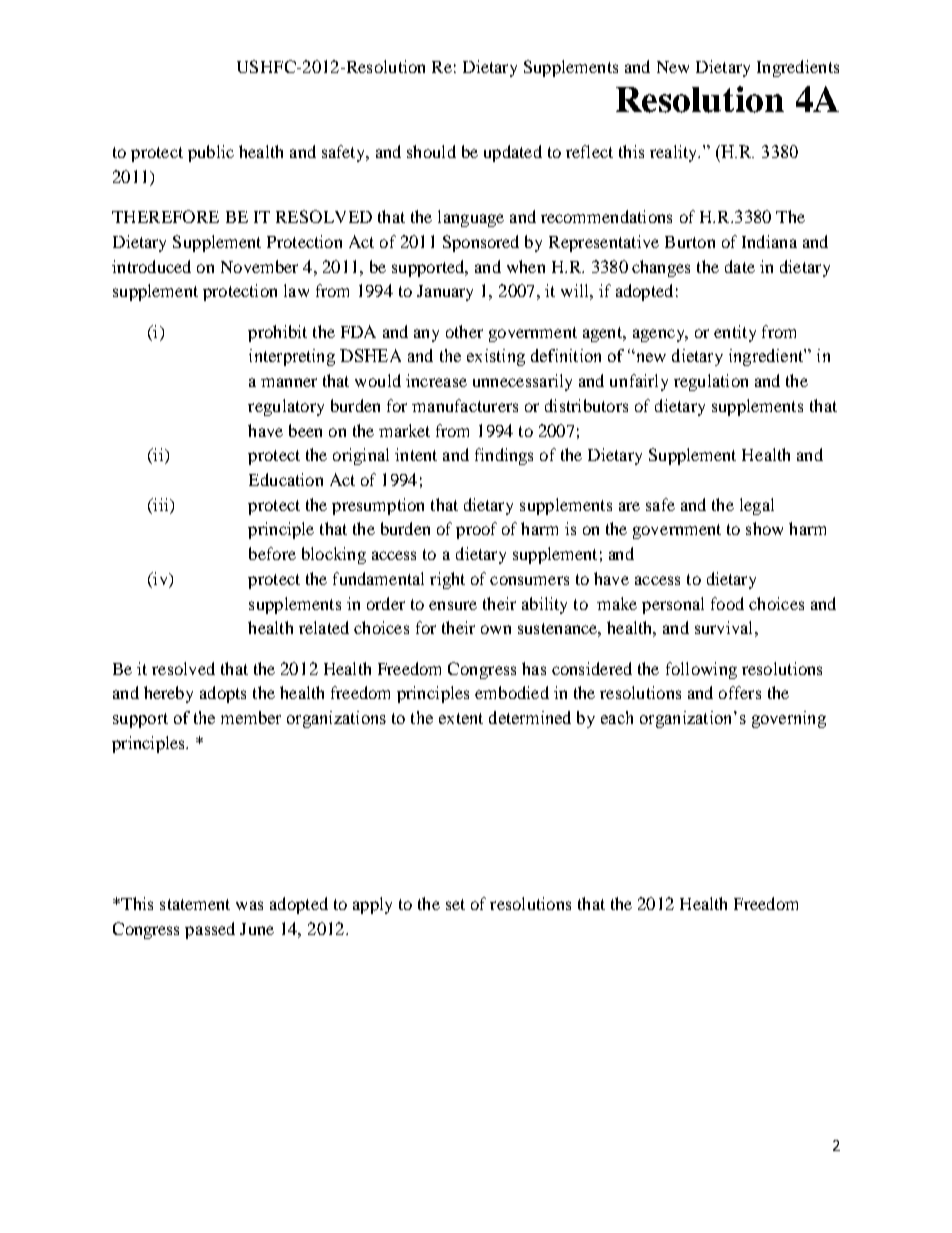  What do you see at coordinates (249, 905) in the image?
I see `was` at bounding box center [249, 905].
